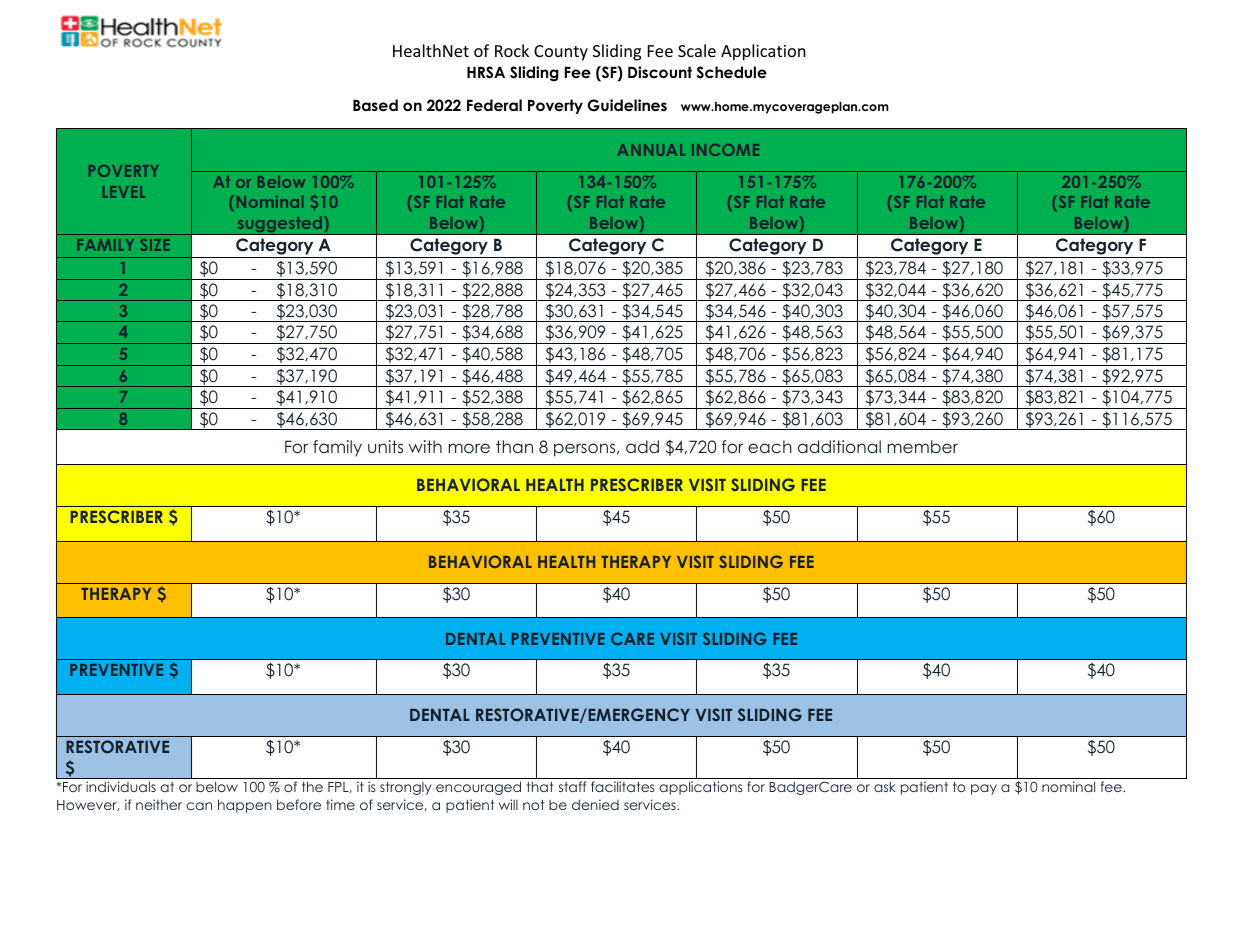  I want to click on than, so click(514, 446).
